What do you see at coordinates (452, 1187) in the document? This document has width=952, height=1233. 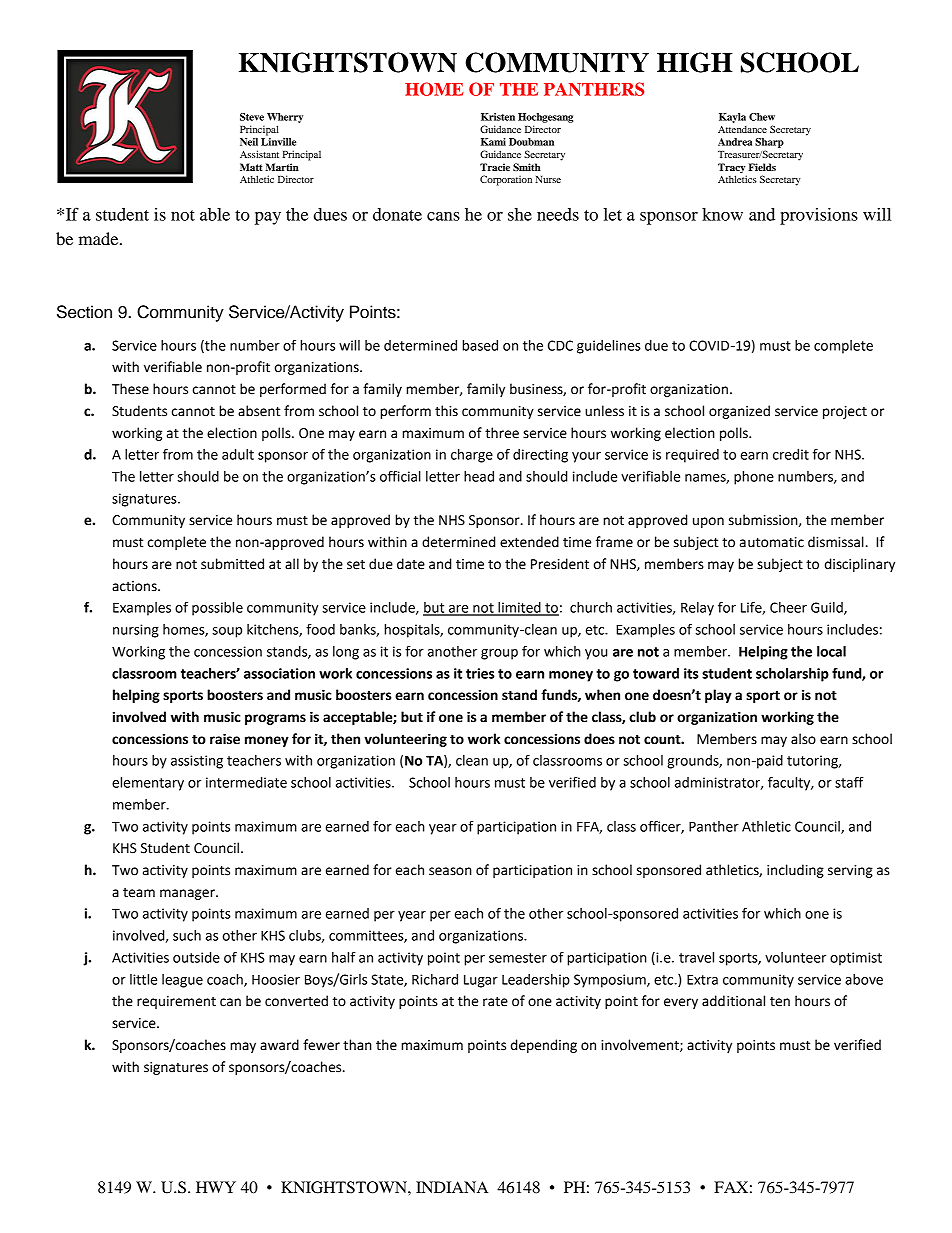 I see `INDIANA` at bounding box center [452, 1187].
